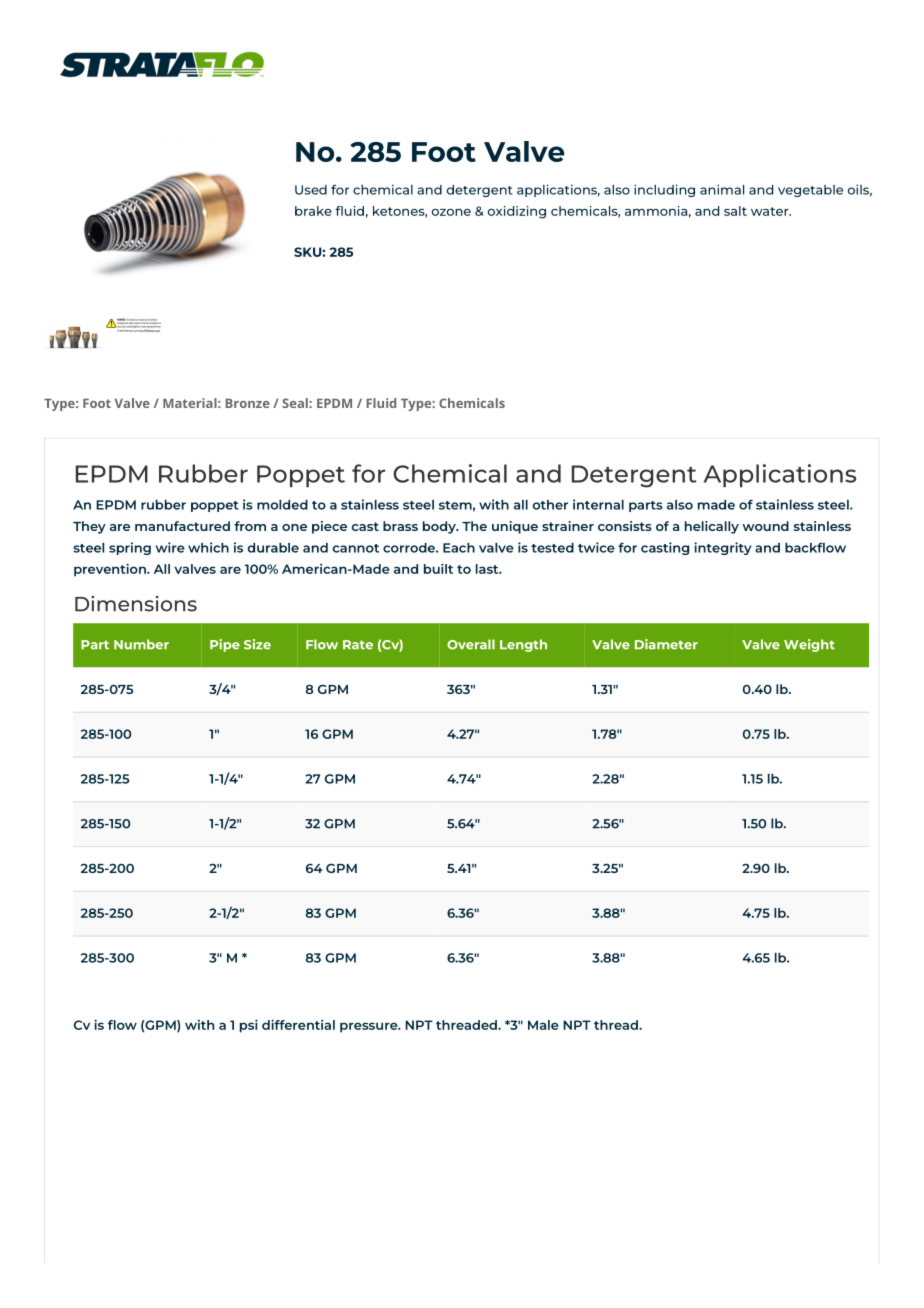  What do you see at coordinates (451, 212) in the document?
I see `ozone` at bounding box center [451, 212].
